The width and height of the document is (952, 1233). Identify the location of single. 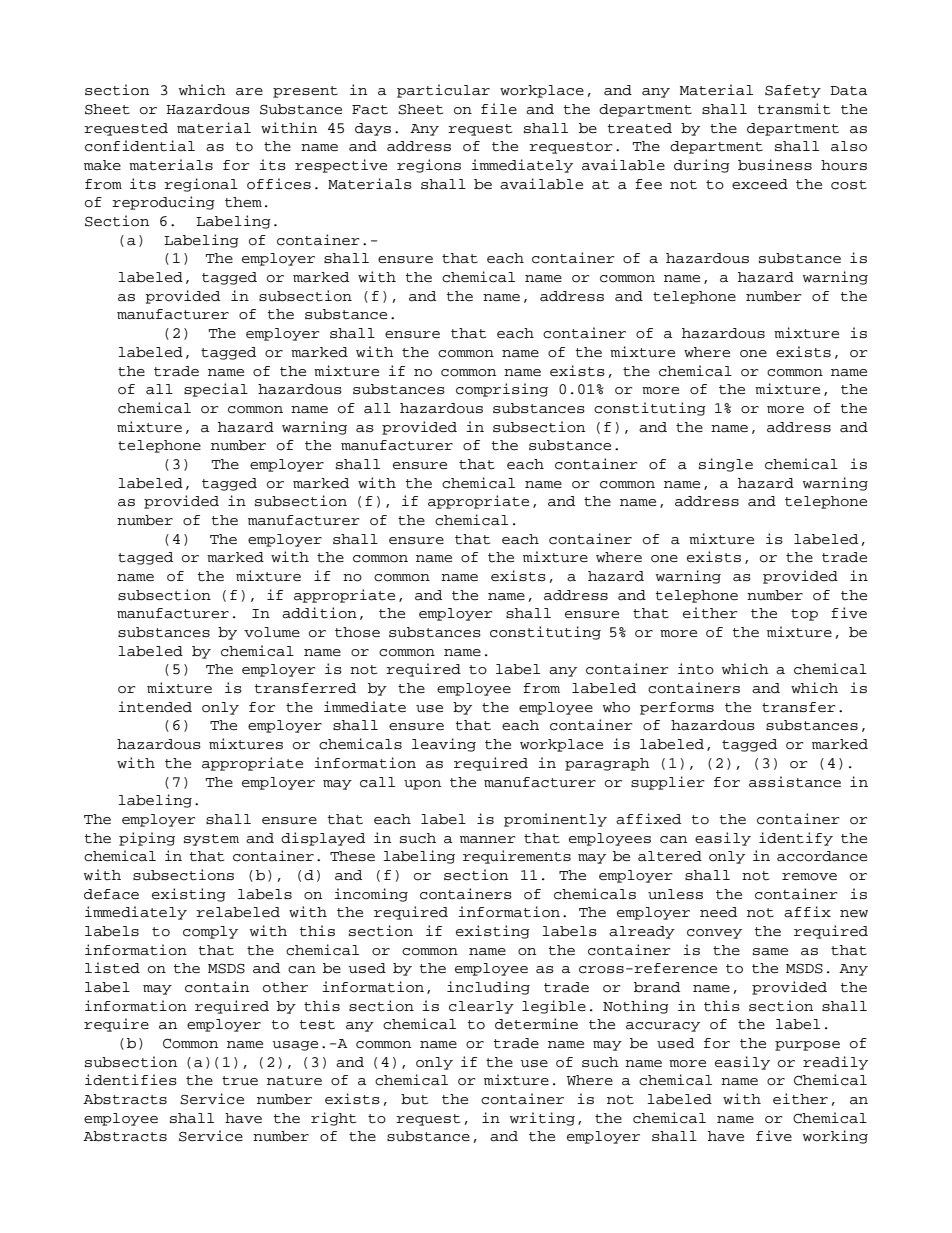
(726, 465).
